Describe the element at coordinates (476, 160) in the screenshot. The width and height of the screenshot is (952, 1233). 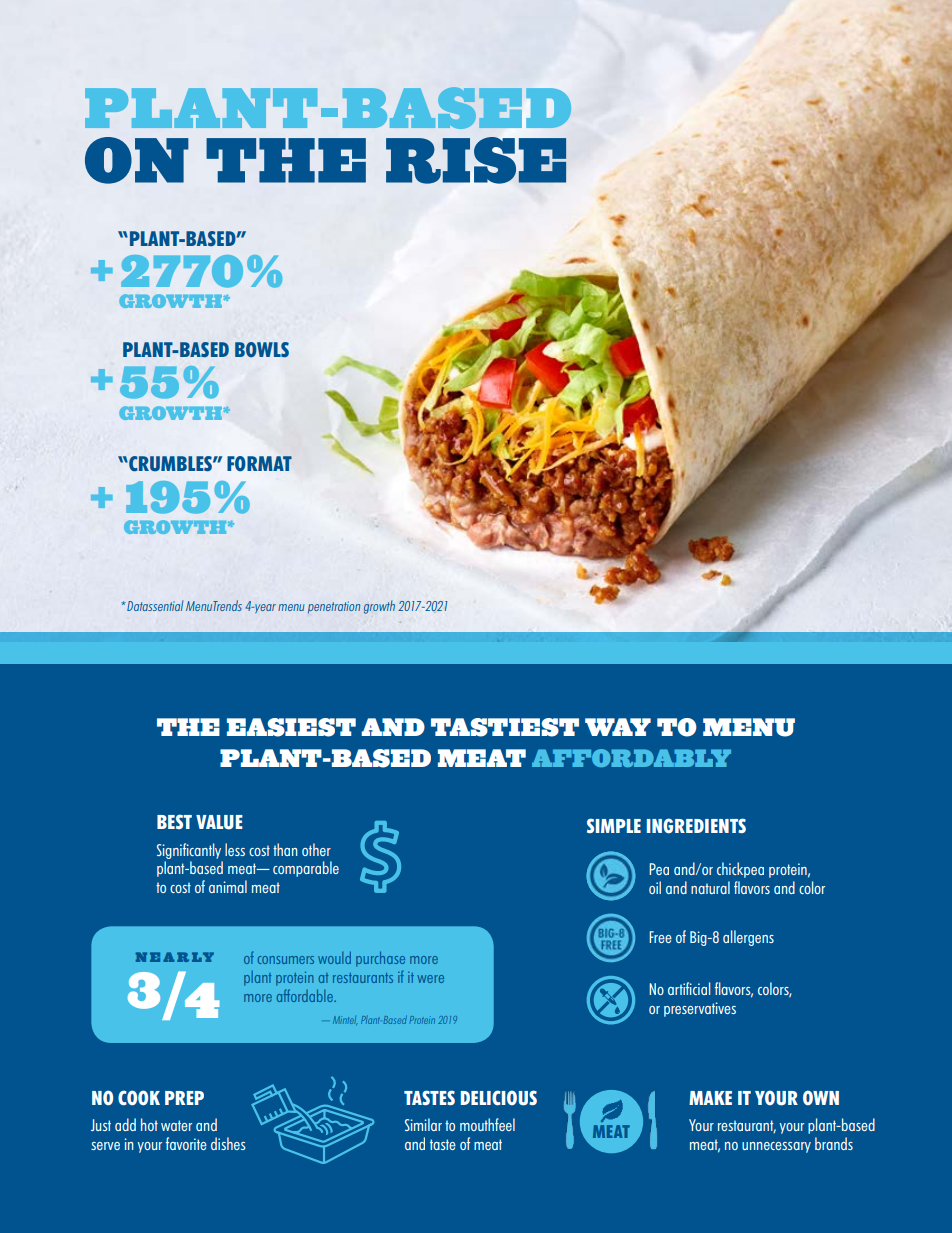
I see `rise` at that location.
